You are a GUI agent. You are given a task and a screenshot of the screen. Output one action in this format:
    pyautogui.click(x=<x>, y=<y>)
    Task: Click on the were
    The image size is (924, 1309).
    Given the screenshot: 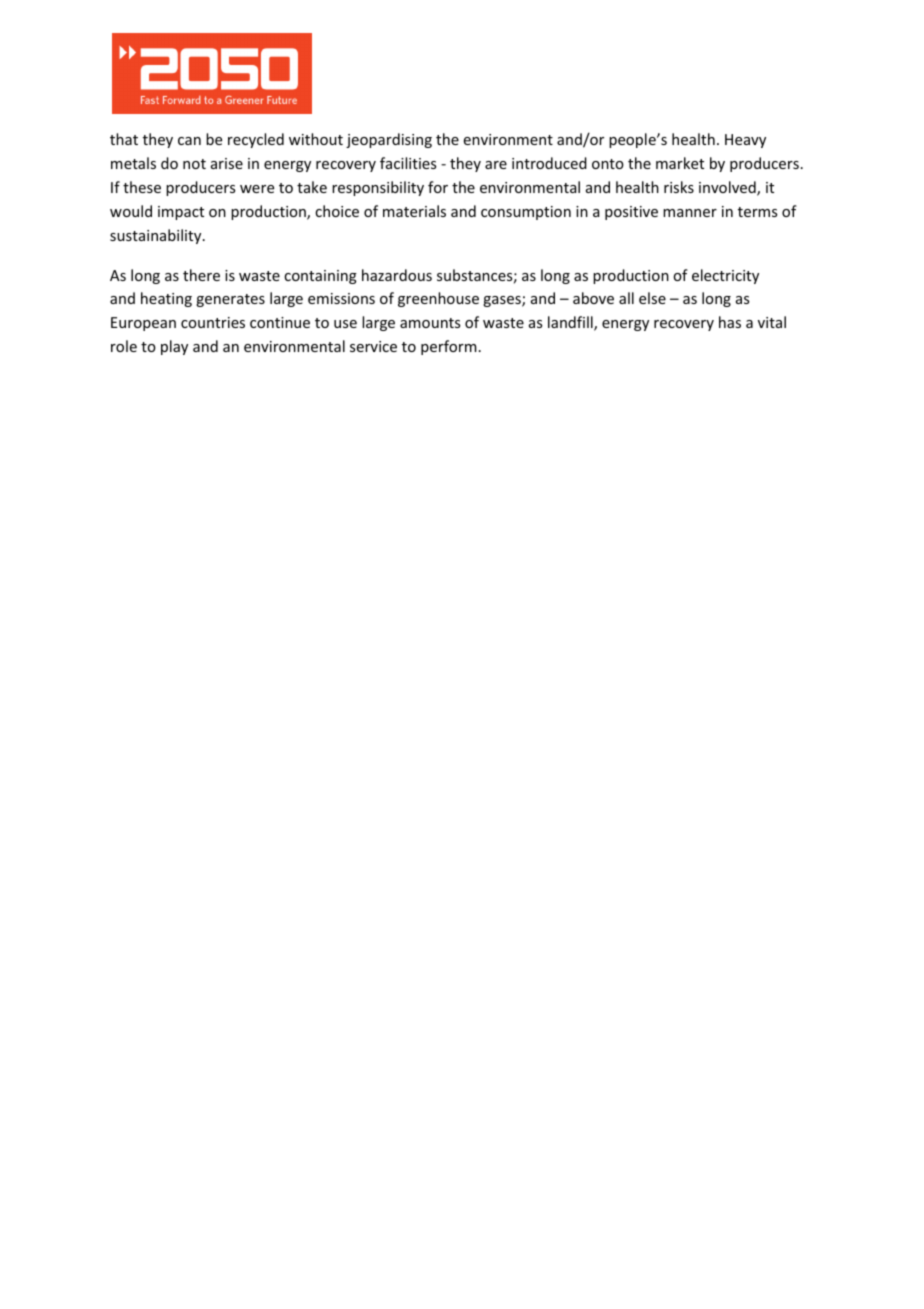 What is the action you would take?
    pyautogui.click(x=257, y=189)
